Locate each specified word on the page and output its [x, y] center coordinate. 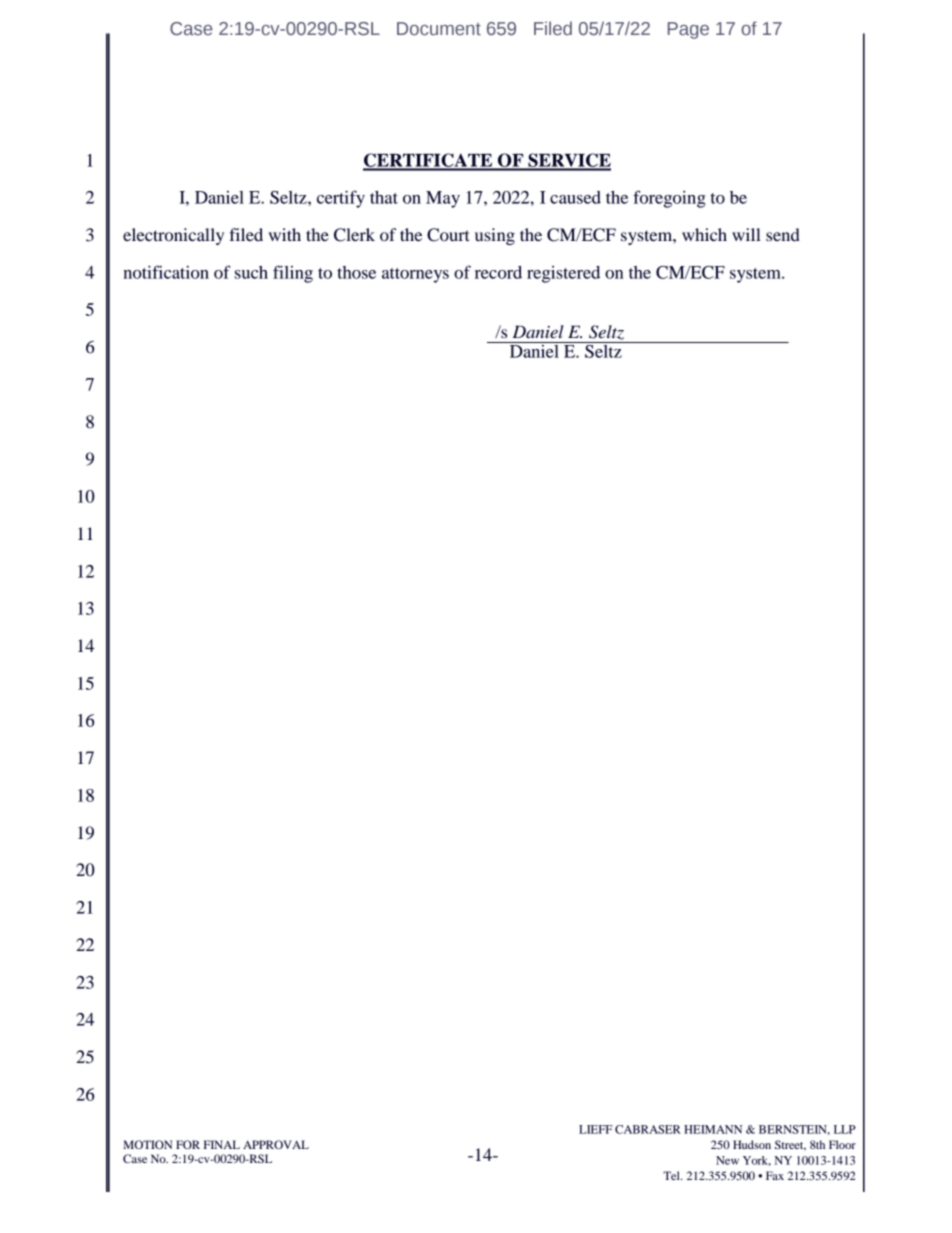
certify [341, 199]
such [251, 272]
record [498, 272]
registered [563, 274]
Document [439, 28]
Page [688, 30]
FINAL [222, 1144]
